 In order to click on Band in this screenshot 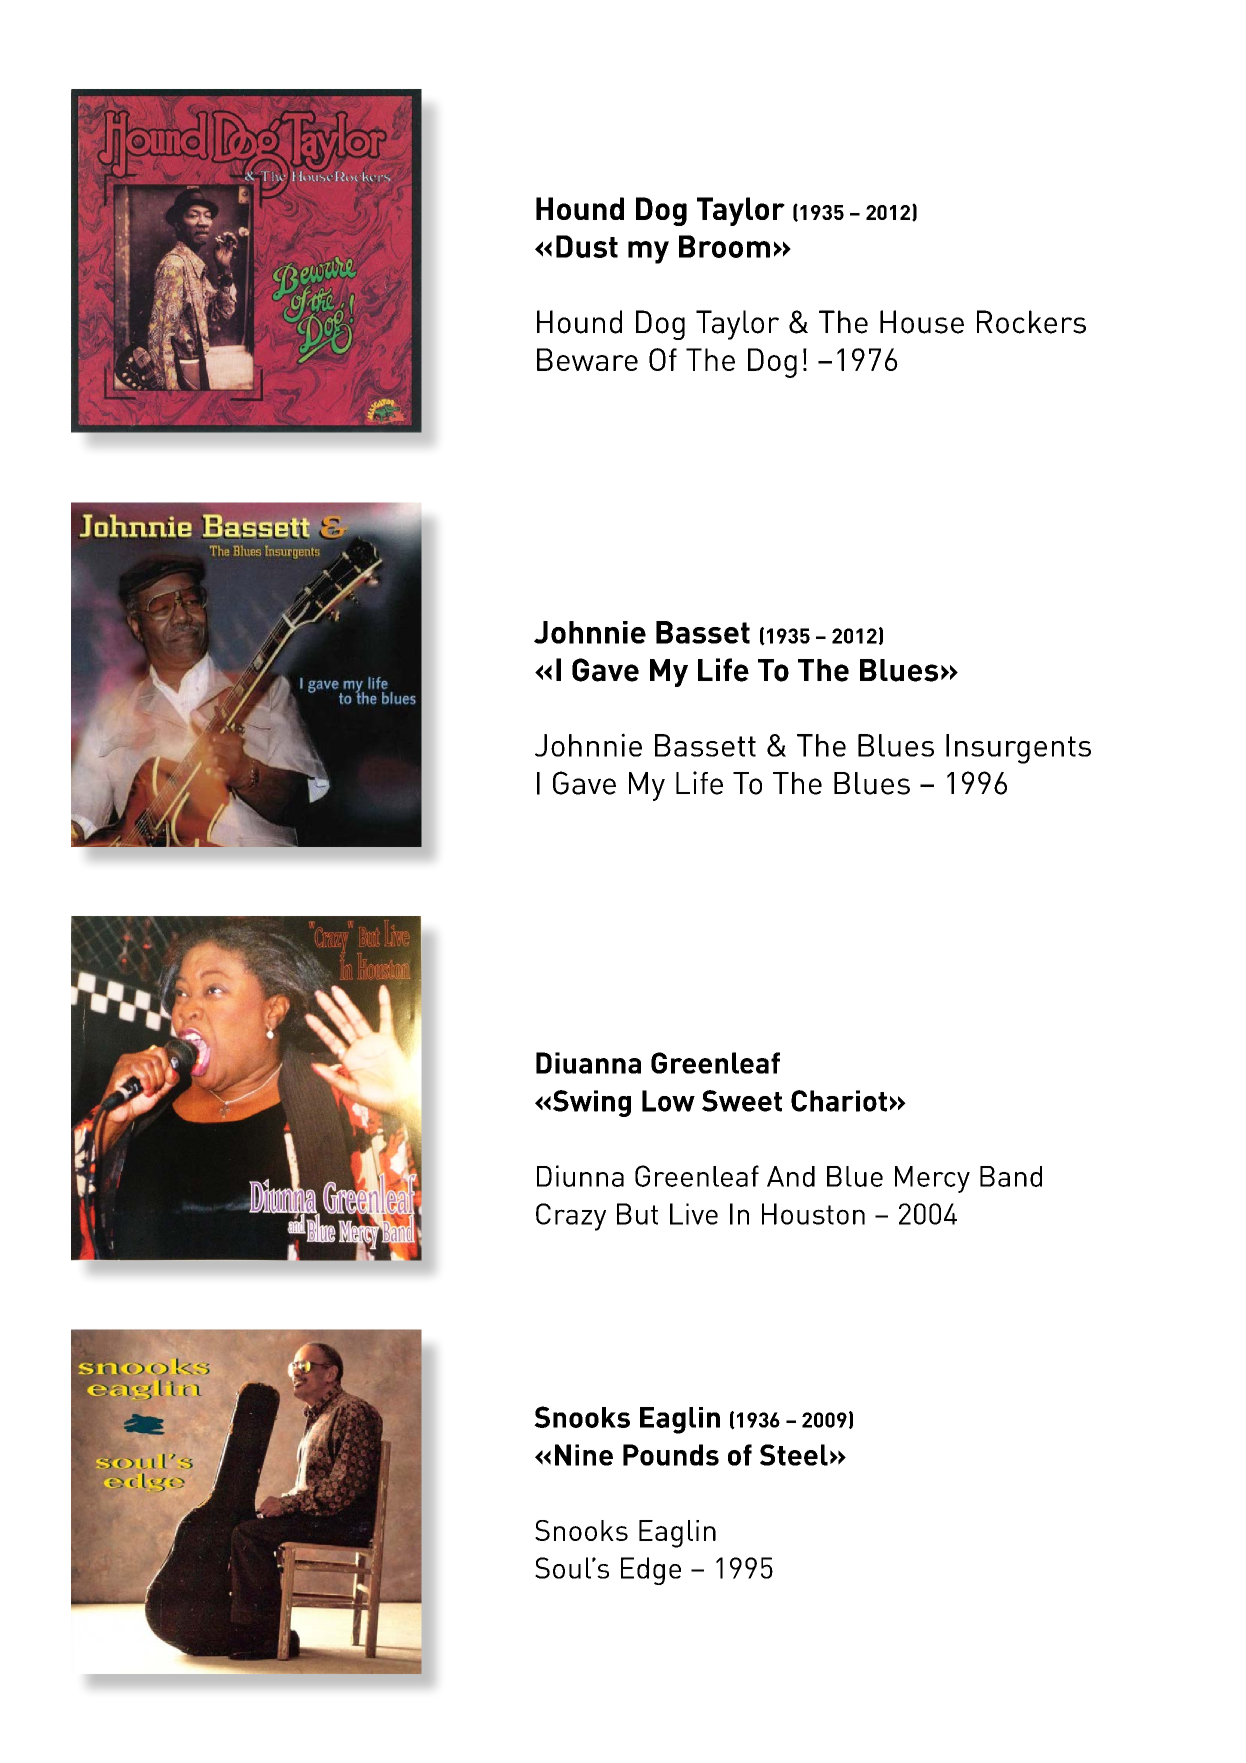, I will do `click(1011, 1176)`.
